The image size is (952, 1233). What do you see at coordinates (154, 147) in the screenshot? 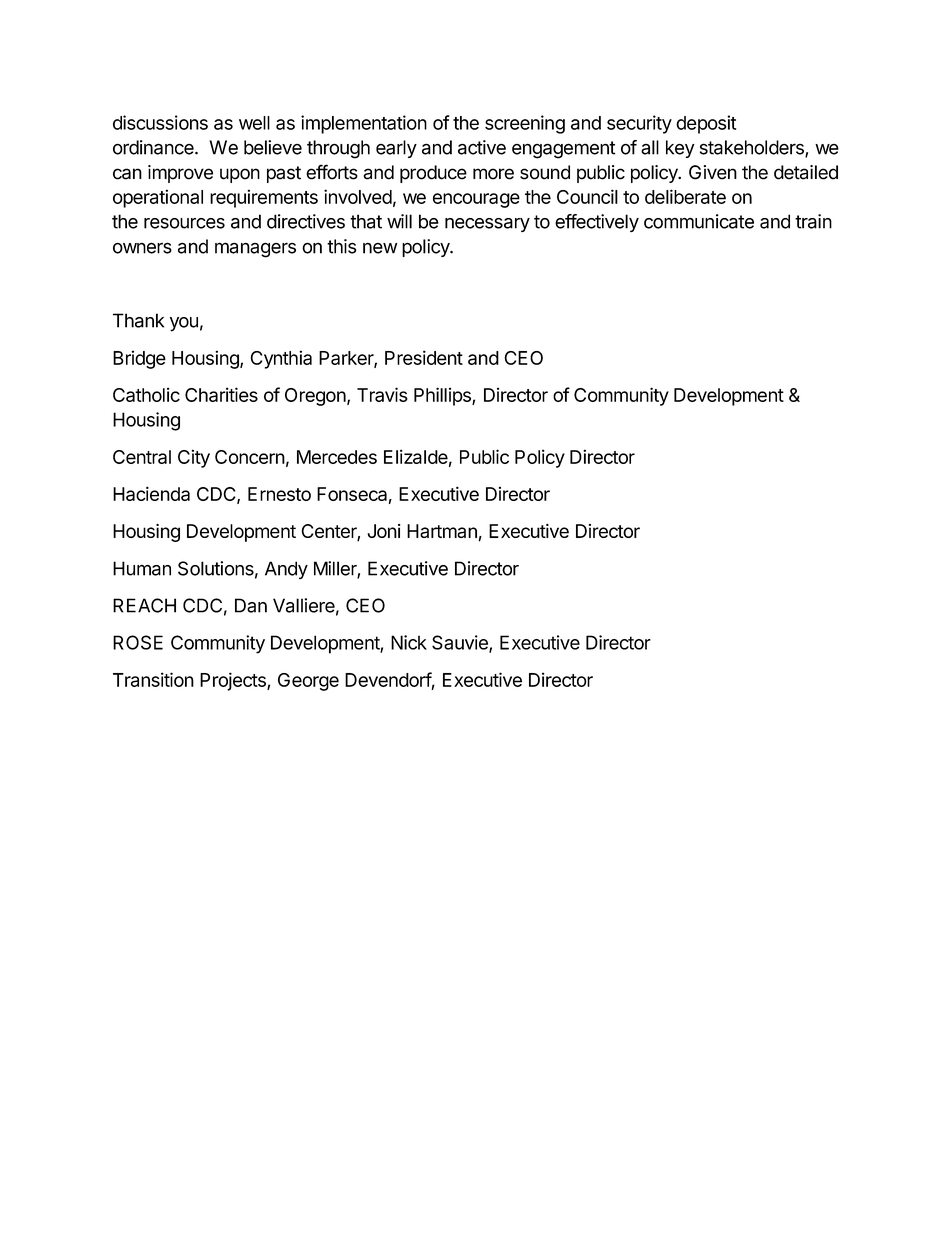
I see `ordinance` at bounding box center [154, 147].
